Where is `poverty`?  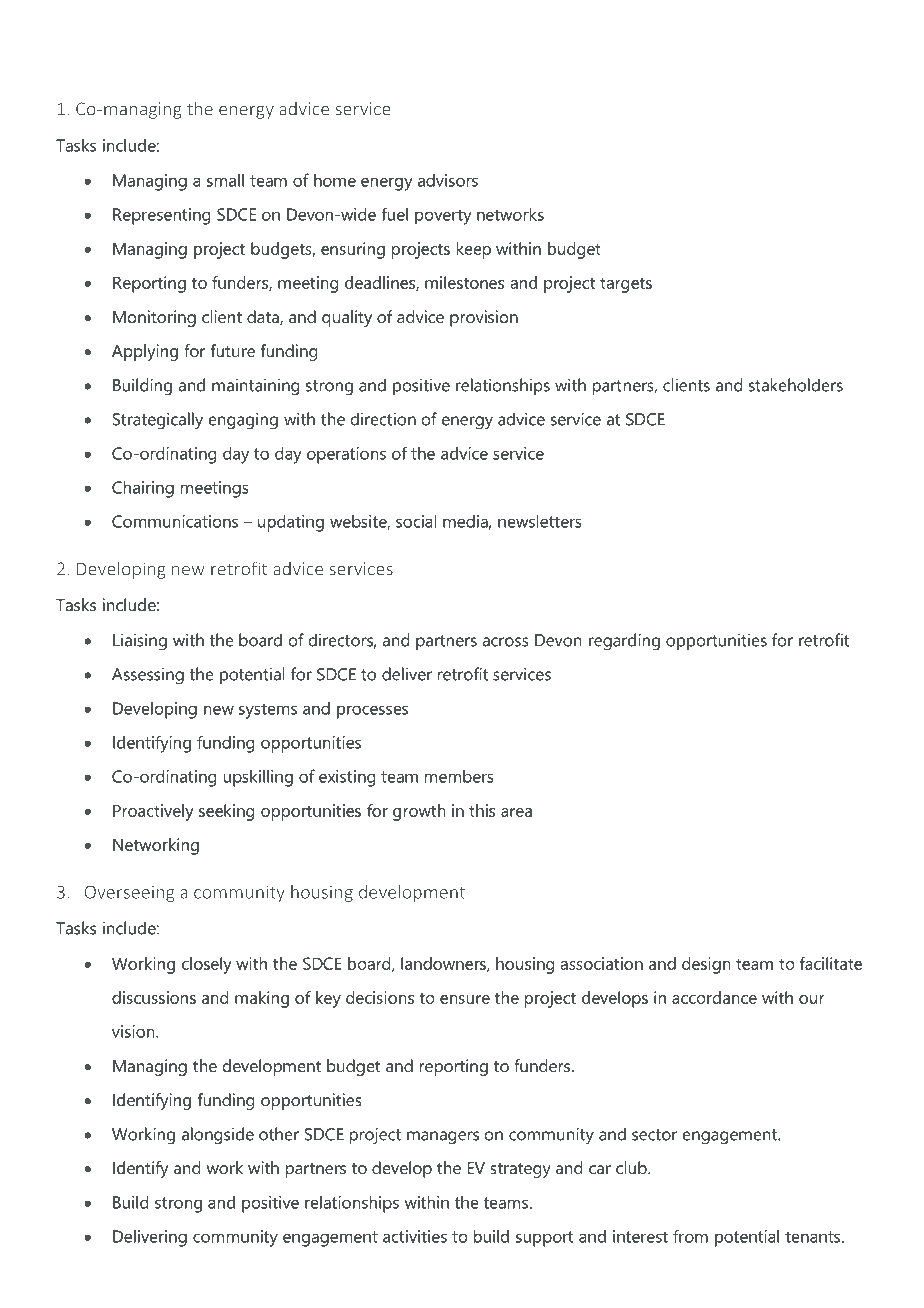
poverty is located at coordinates (443, 217).
